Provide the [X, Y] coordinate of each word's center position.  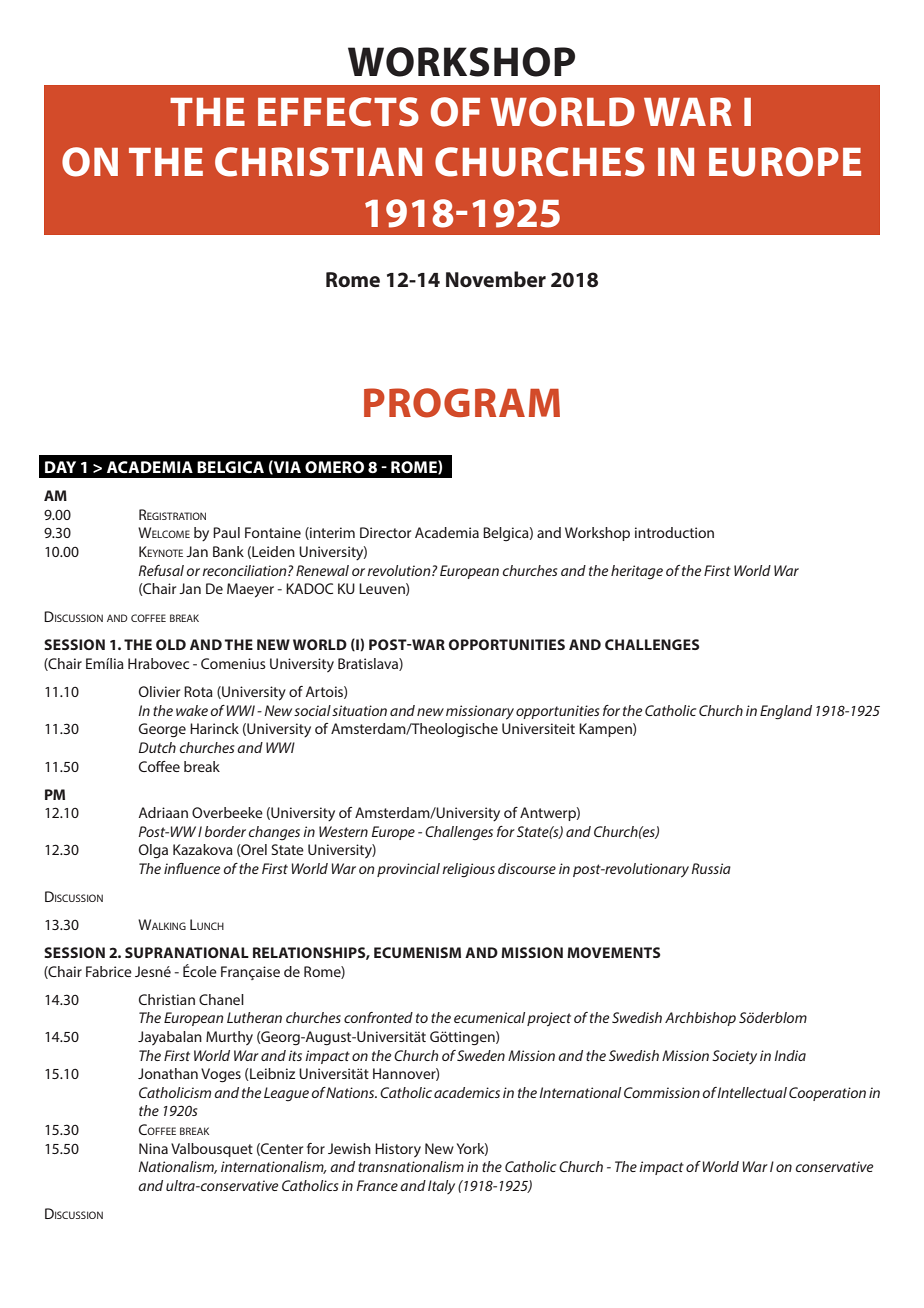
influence [192, 868]
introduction [674, 532]
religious [468, 870]
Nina [153, 1148]
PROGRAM [462, 403]
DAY [60, 467]
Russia [711, 868]
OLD [171, 644]
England [786, 712]
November [496, 279]
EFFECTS [338, 112]
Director [385, 532]
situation [359, 710]
